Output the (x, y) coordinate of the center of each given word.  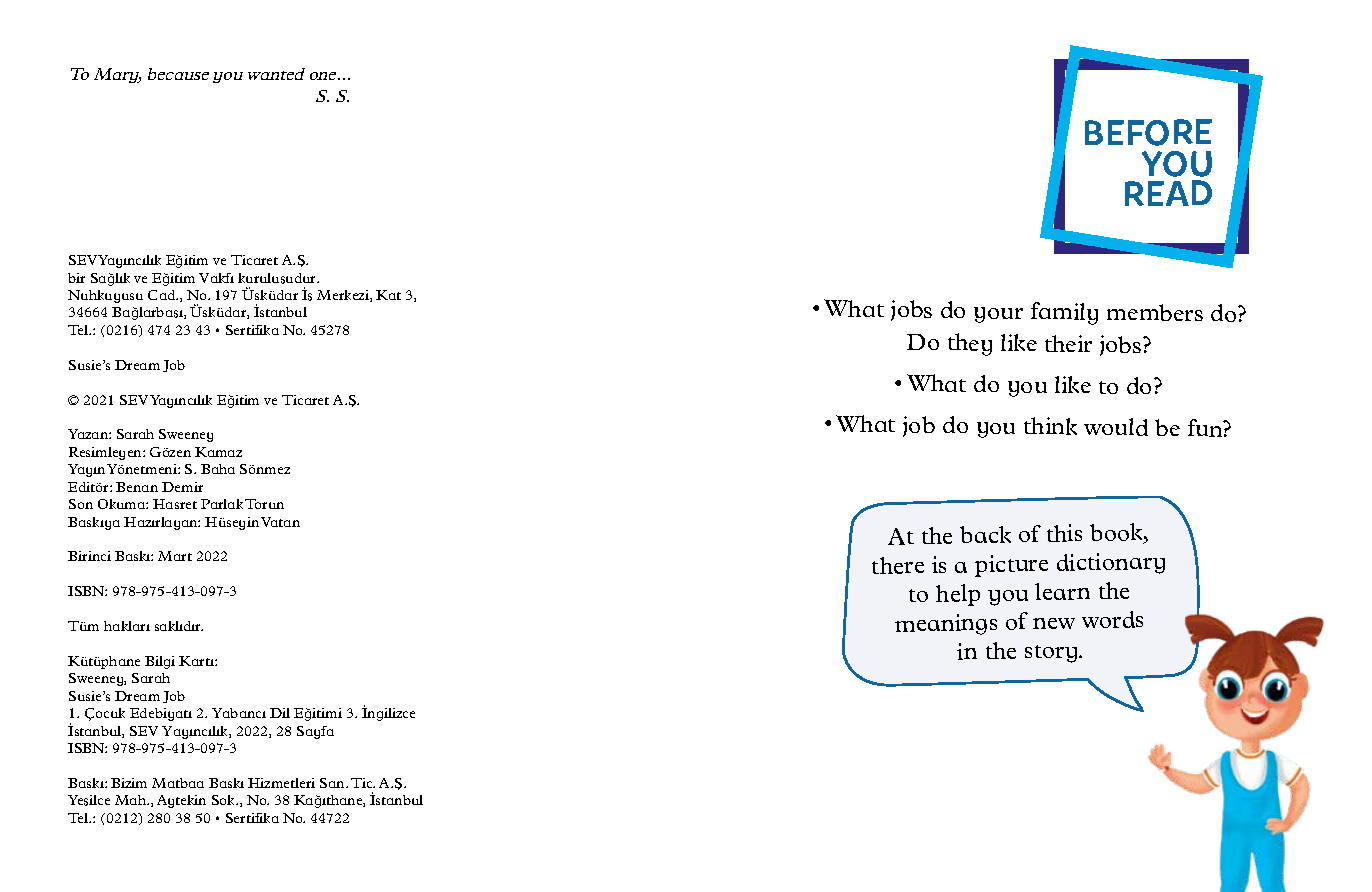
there (898, 565)
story (1052, 654)
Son (81, 504)
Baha (218, 469)
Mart (175, 556)
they (970, 344)
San (333, 783)
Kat (388, 295)
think (1050, 426)
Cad (163, 295)
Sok (225, 800)
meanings (946, 624)
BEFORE (1148, 132)
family (1064, 313)
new (1054, 623)
